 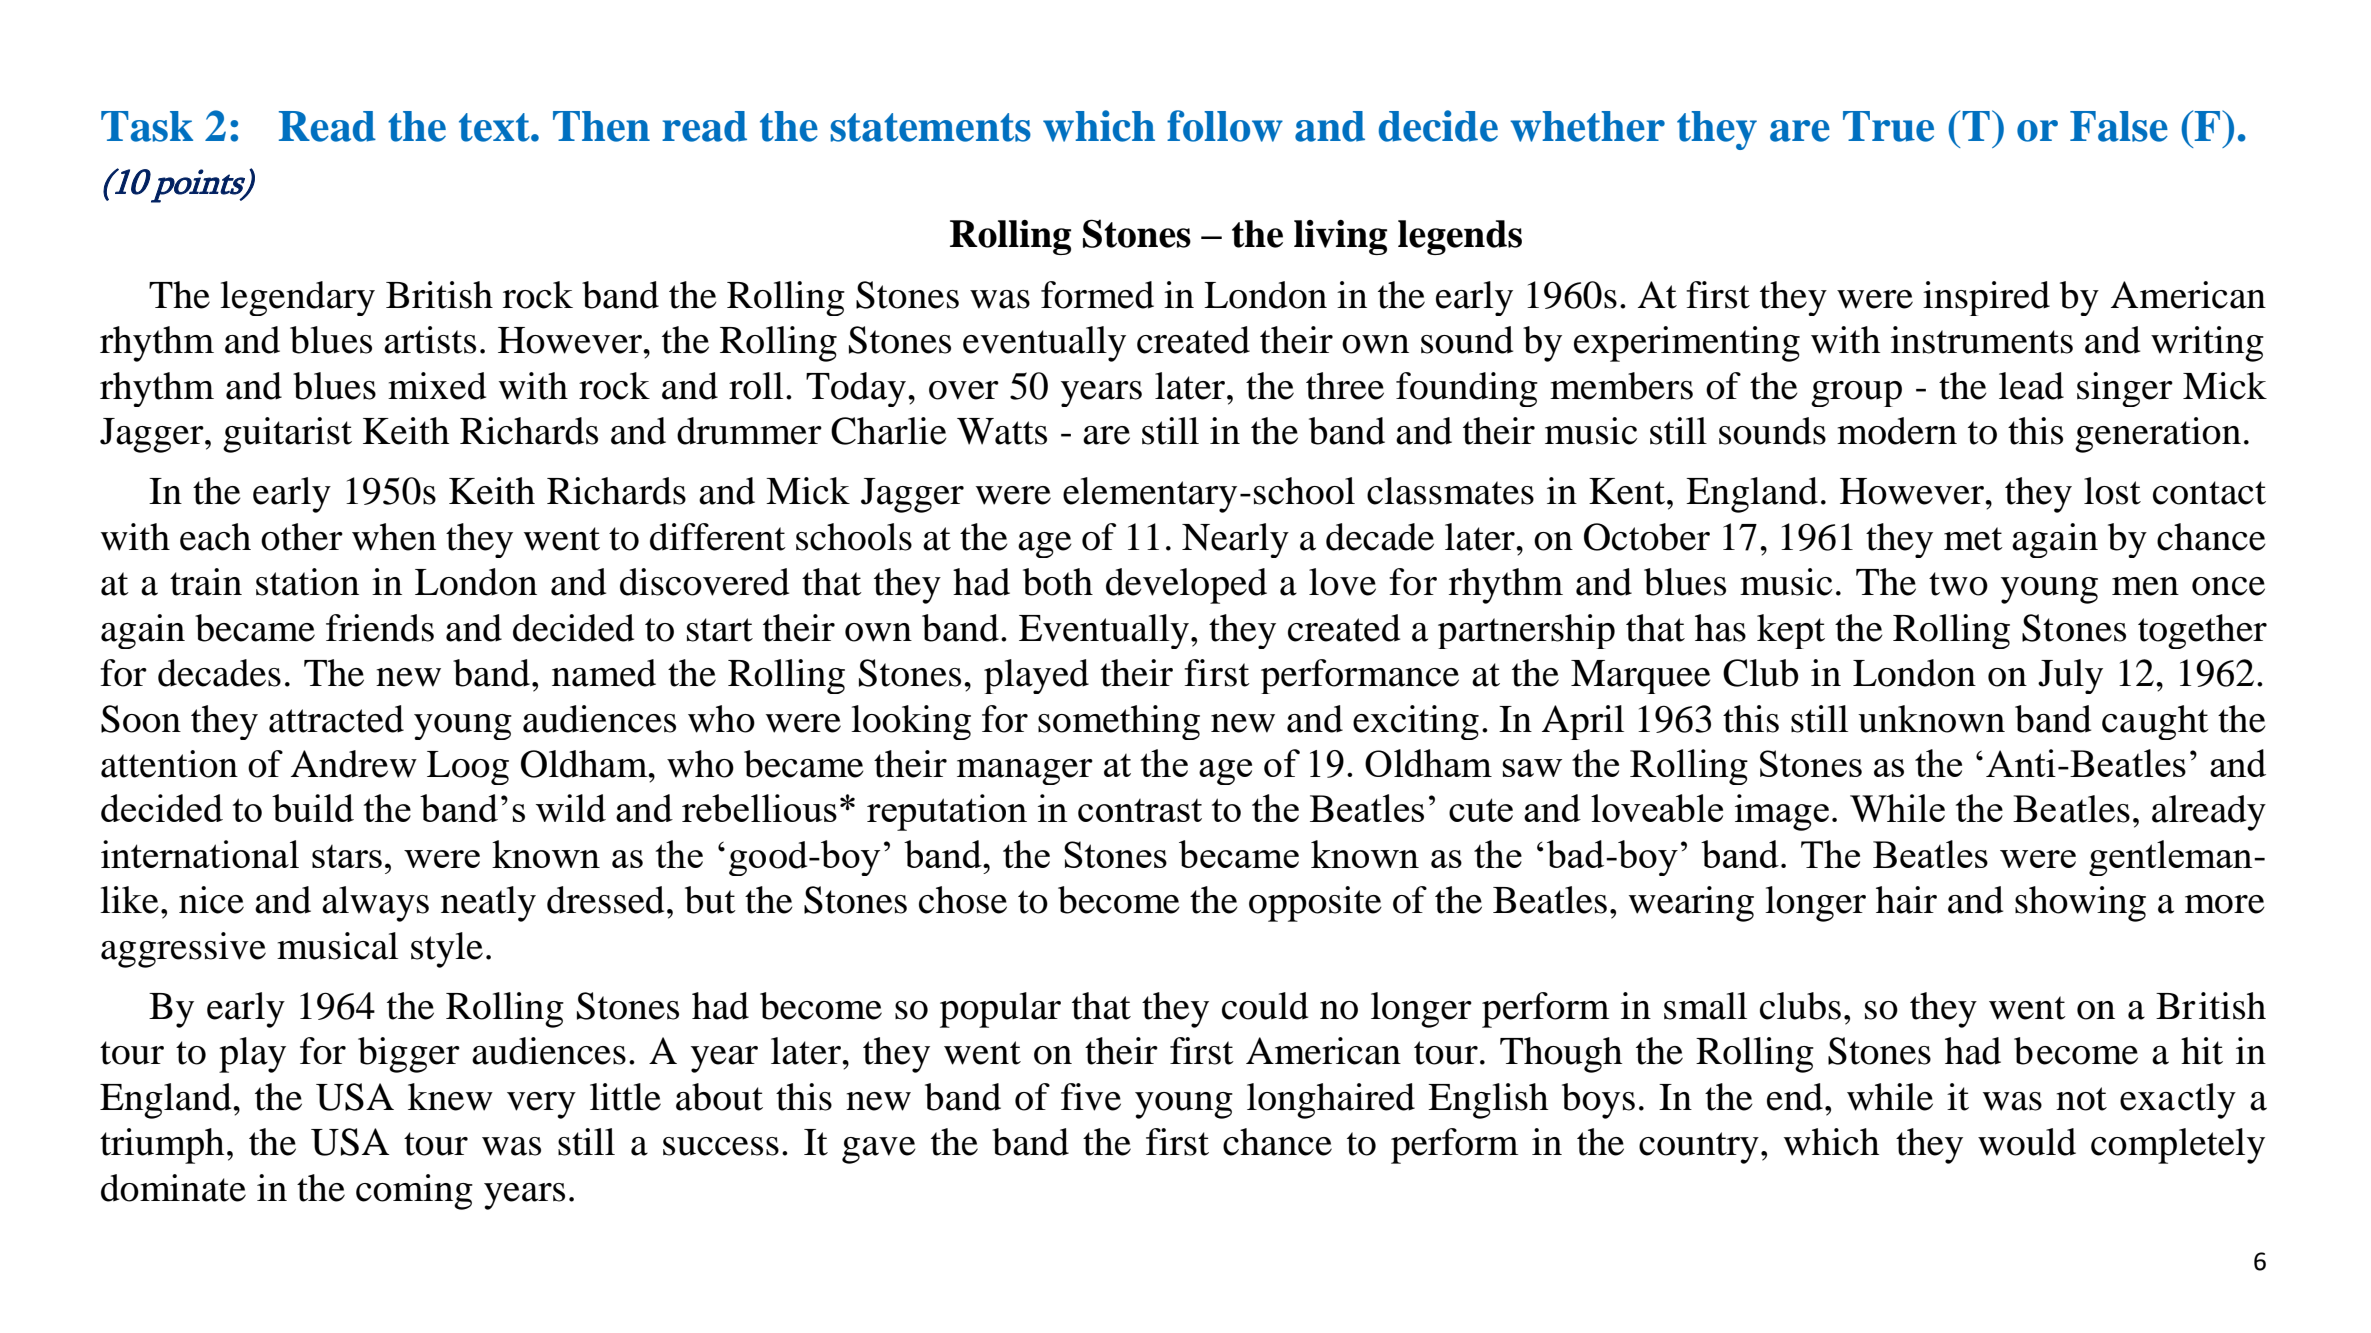 What do you see at coordinates (313, 808) in the screenshot?
I see `build` at bounding box center [313, 808].
